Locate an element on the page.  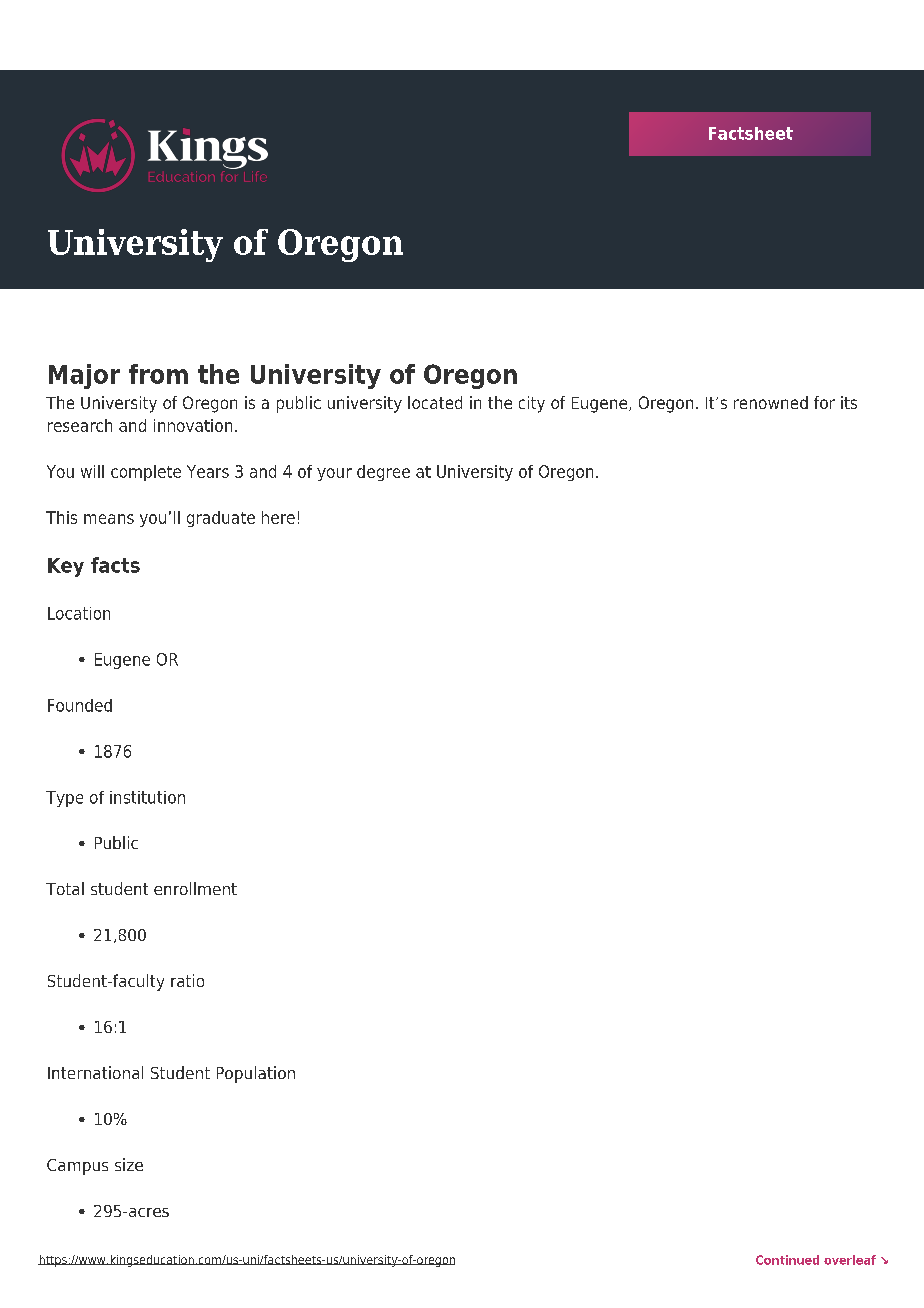
located is located at coordinates (435, 402).
